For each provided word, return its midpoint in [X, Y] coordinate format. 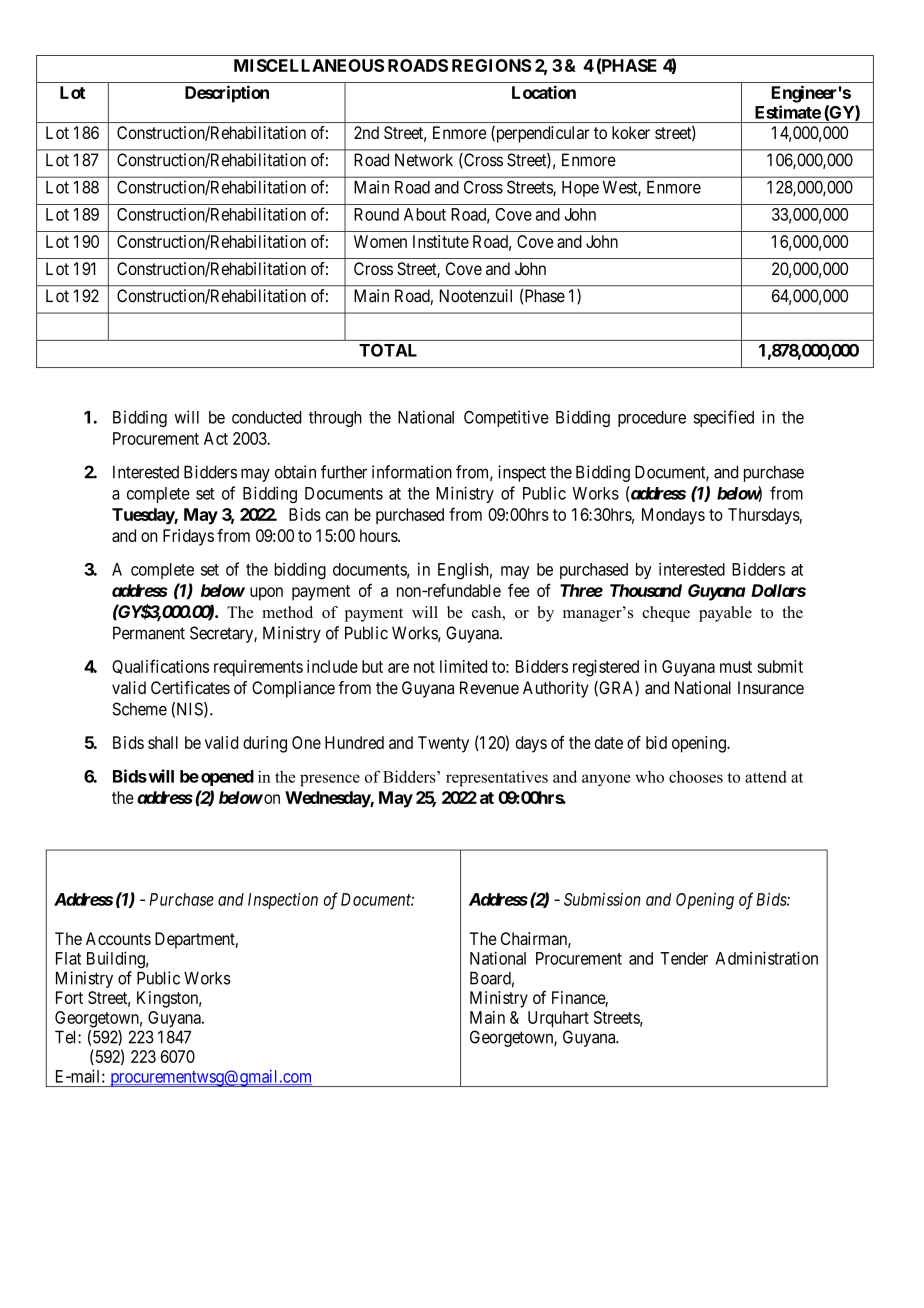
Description [227, 94]
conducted [267, 417]
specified [723, 418]
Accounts [118, 938]
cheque [666, 614]
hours [379, 535]
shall [163, 742]
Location [544, 92]
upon [266, 594]
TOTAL [388, 350]
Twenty [443, 744]
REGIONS [491, 65]
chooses [696, 777]
